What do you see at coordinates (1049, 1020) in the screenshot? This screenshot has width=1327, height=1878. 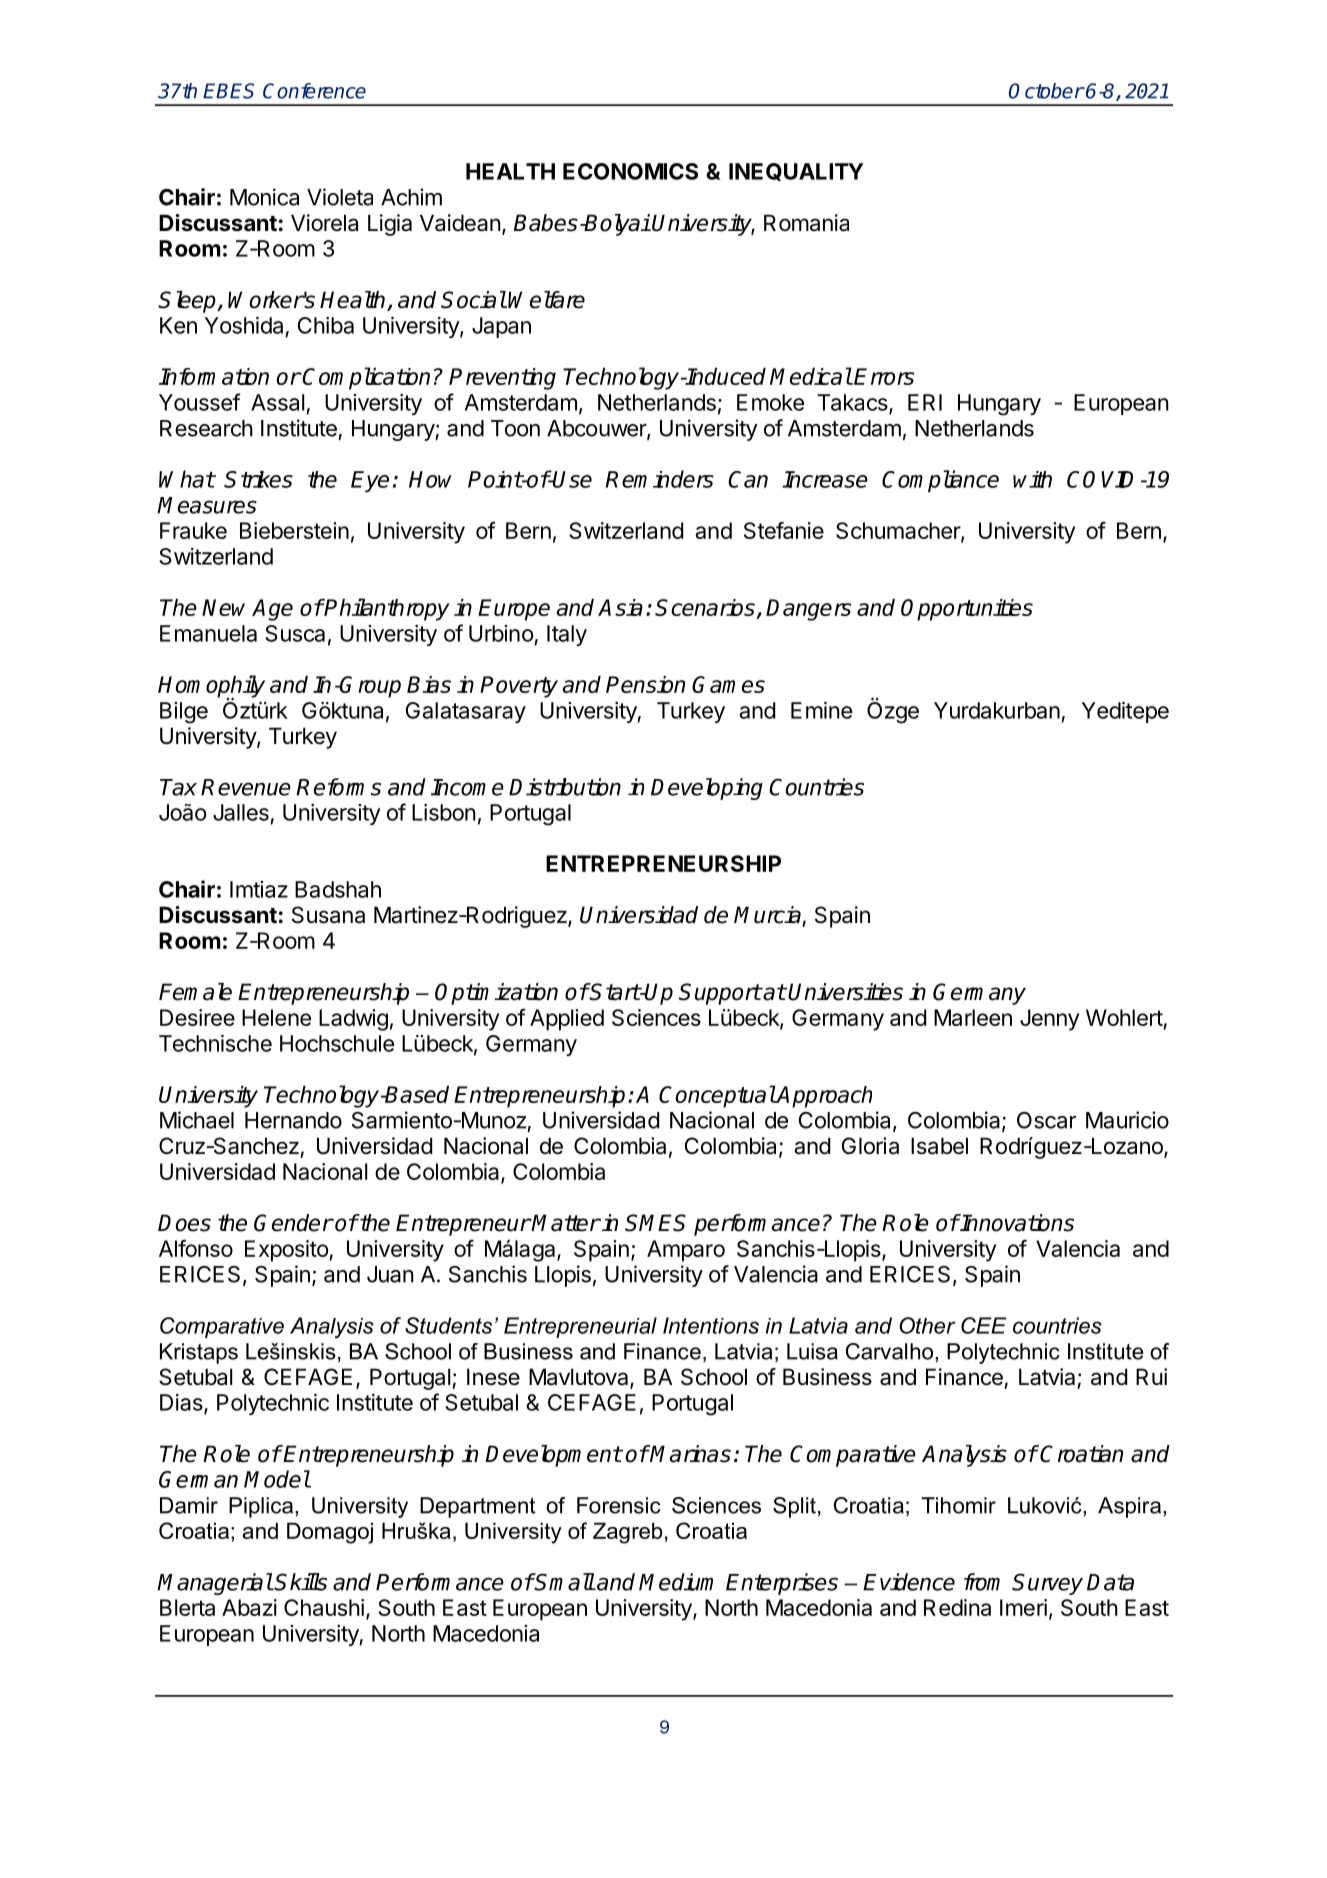 I see `Jenny` at bounding box center [1049, 1020].
